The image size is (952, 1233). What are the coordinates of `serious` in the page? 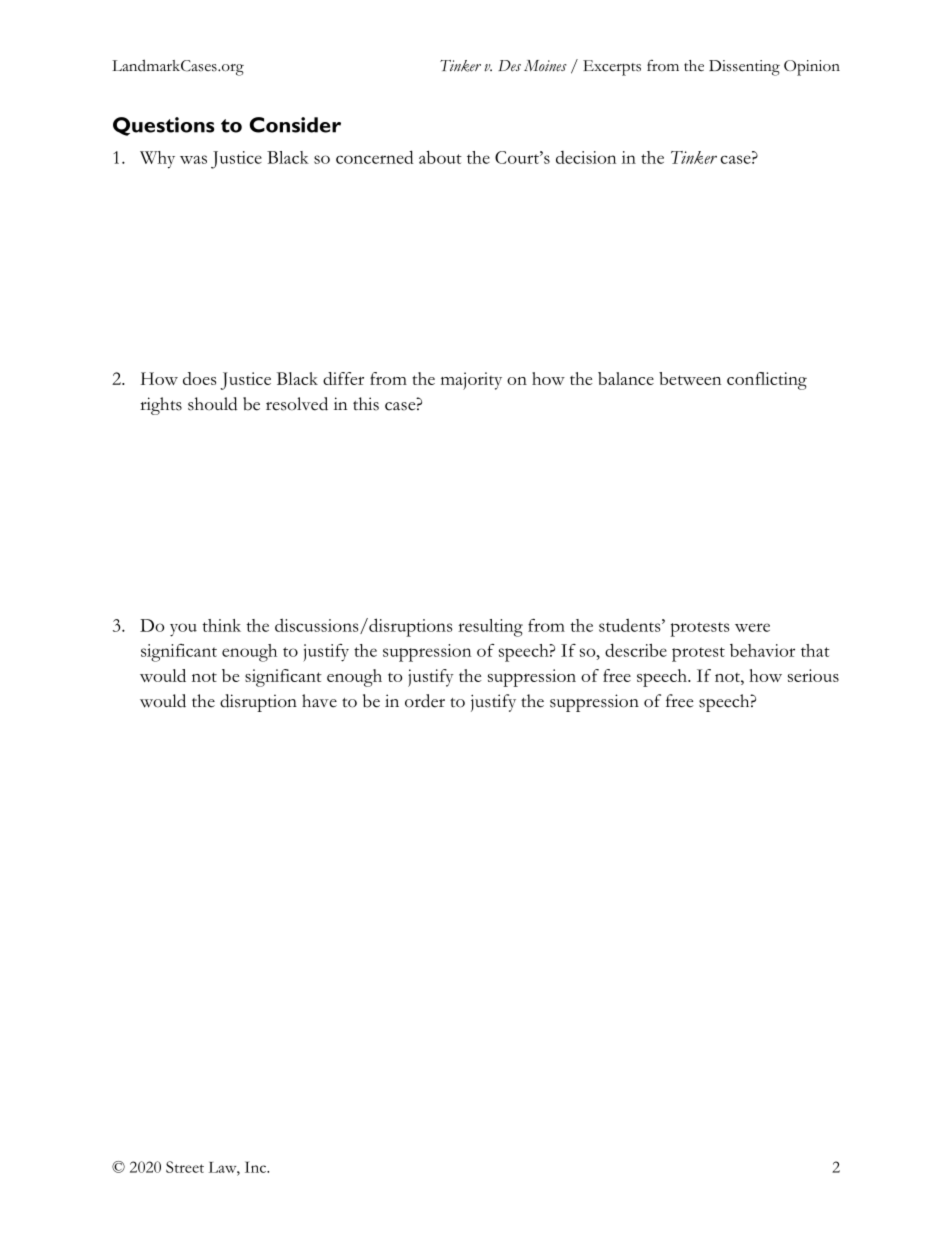 It's located at (813, 675).
